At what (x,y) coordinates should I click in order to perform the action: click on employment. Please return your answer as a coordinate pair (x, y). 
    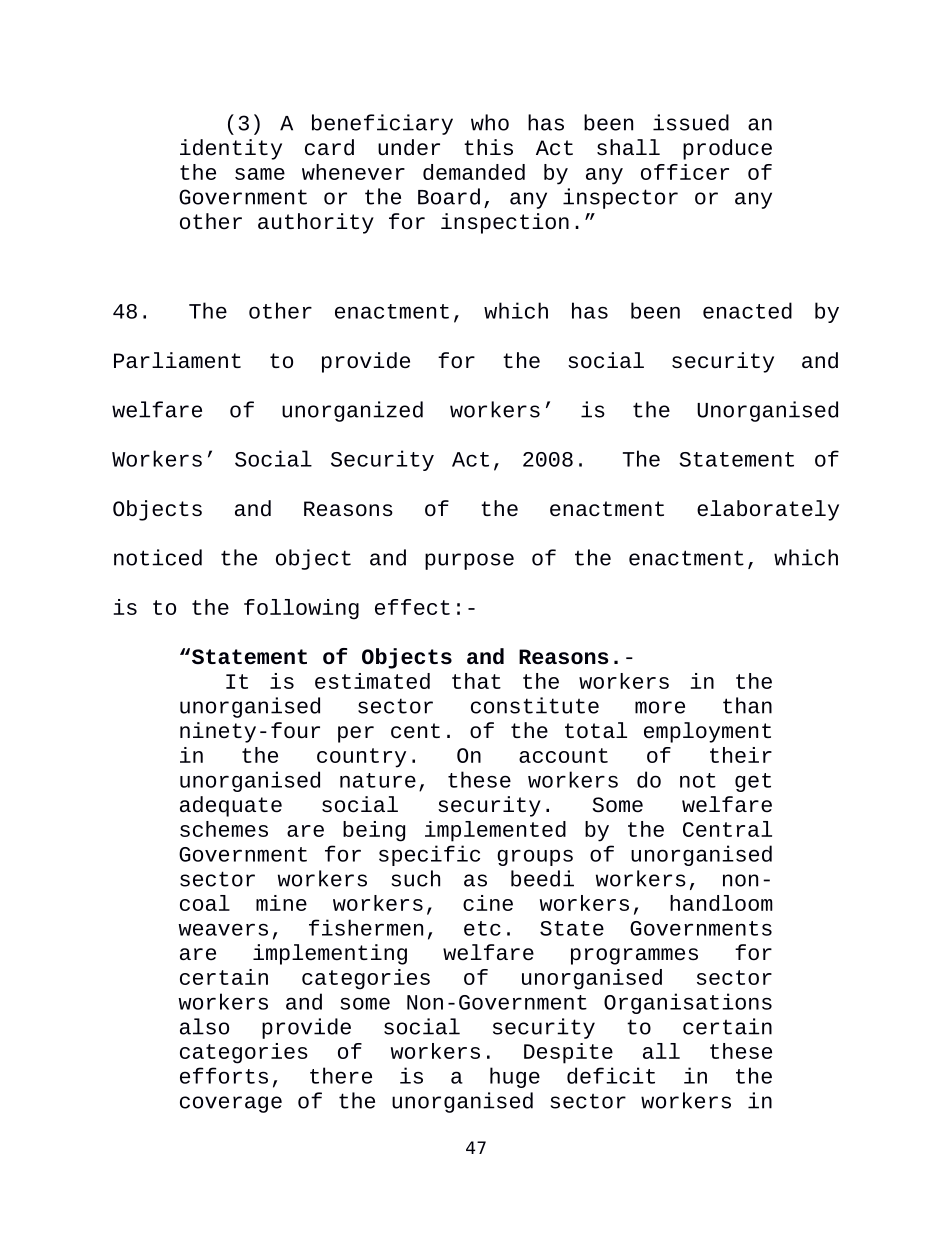
    Looking at the image, I should click on (707, 732).
